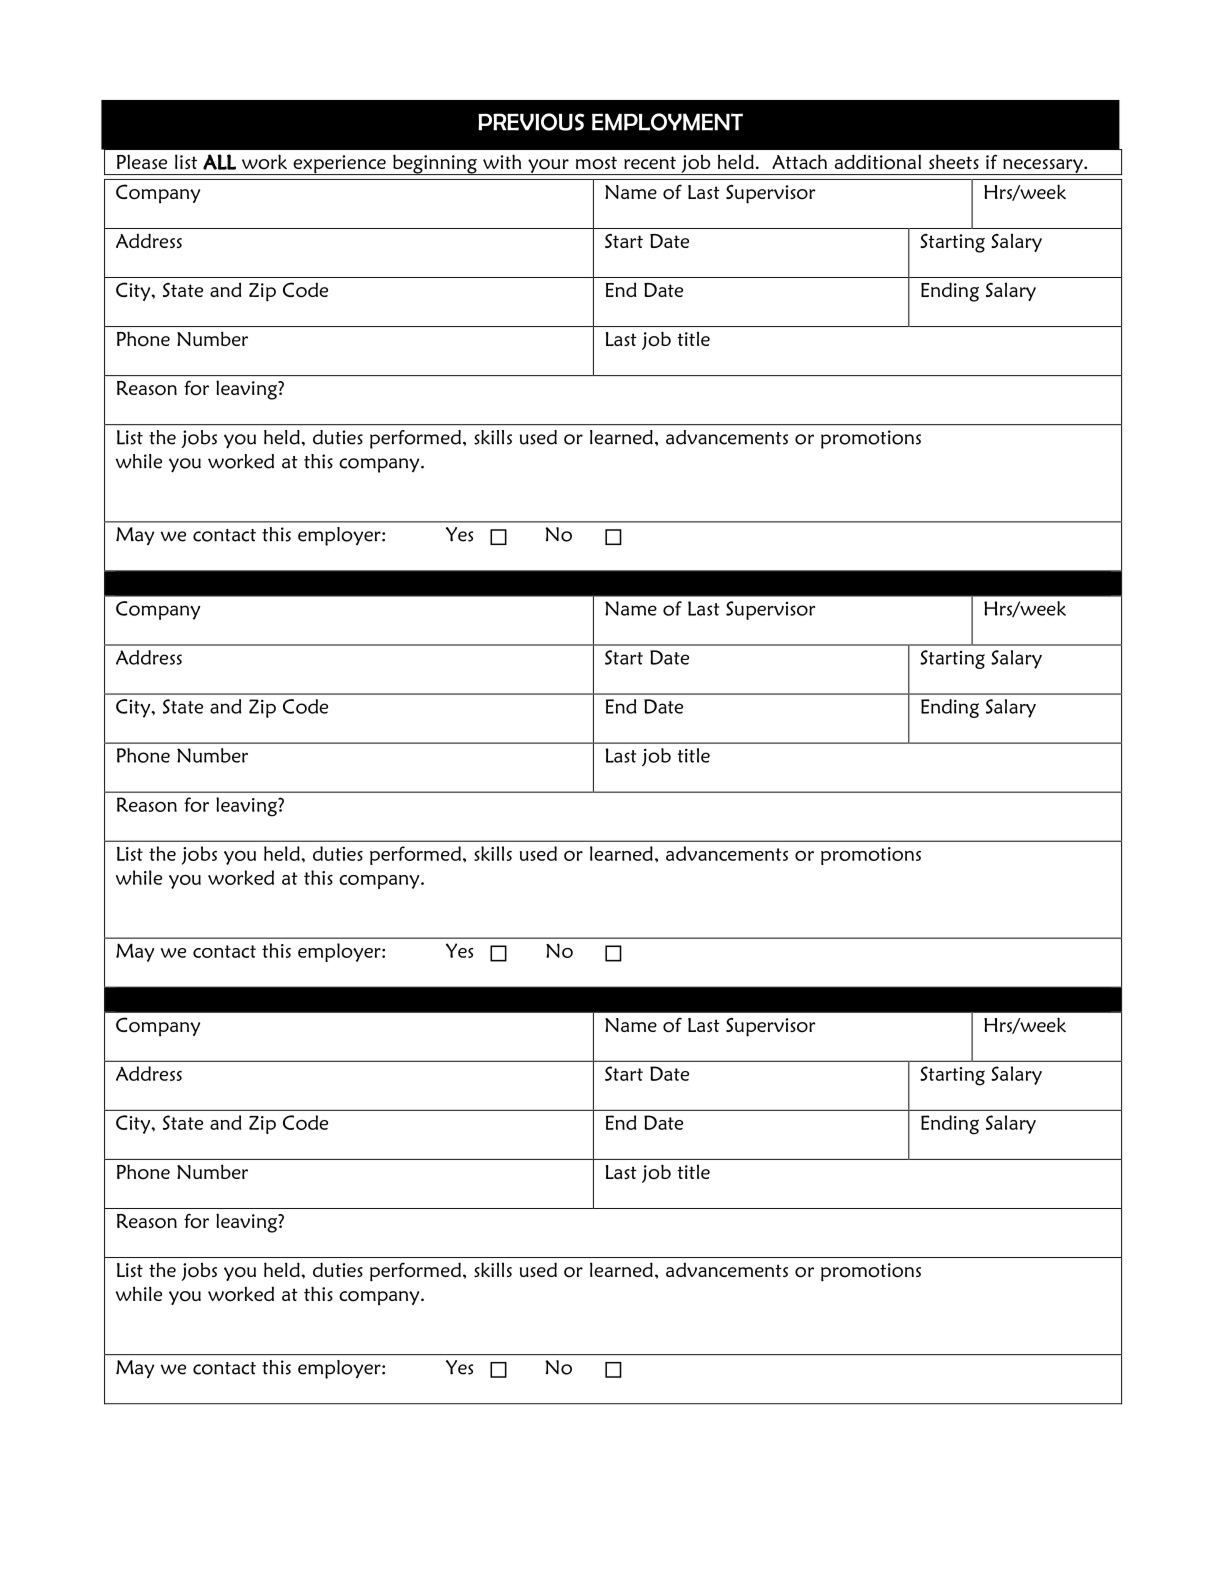 The image size is (1226, 1587). What do you see at coordinates (667, 122) in the screenshot?
I see `EMPLOYMENT` at bounding box center [667, 122].
